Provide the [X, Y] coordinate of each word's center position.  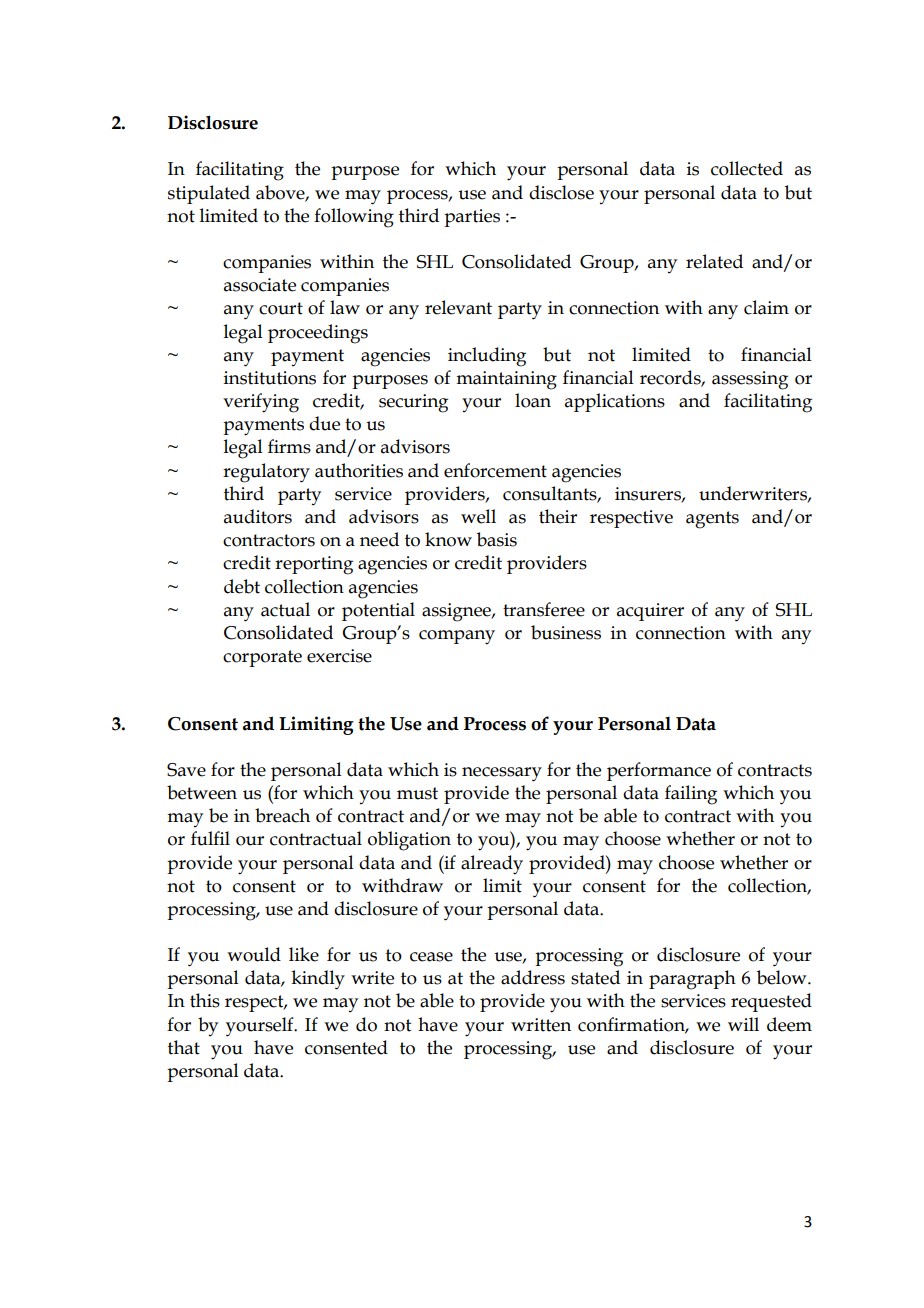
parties [472, 218]
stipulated [209, 194]
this [205, 1000]
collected [747, 168]
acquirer [650, 612]
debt [242, 586]
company [457, 637]
